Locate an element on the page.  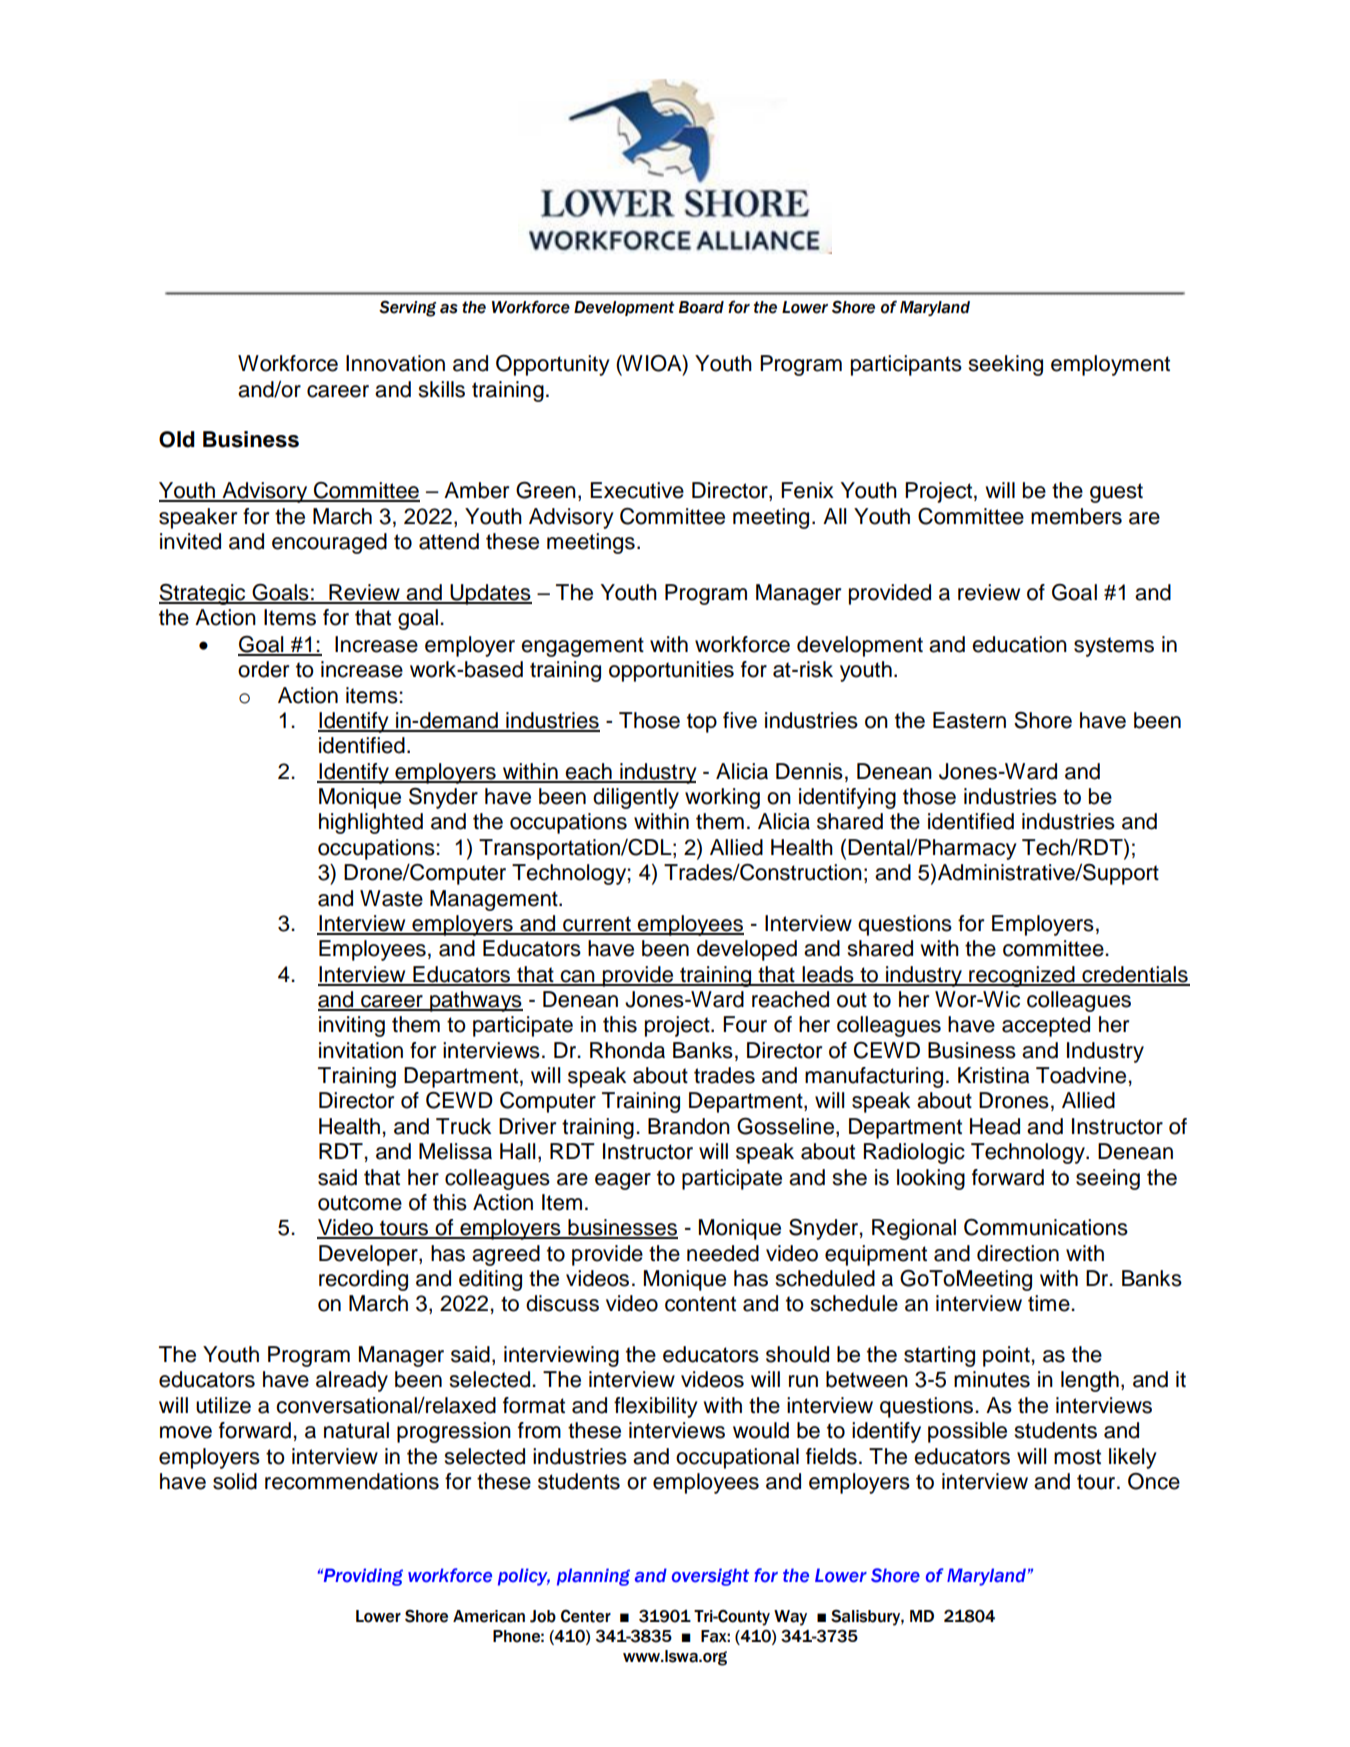
seeking is located at coordinates (1006, 365).
